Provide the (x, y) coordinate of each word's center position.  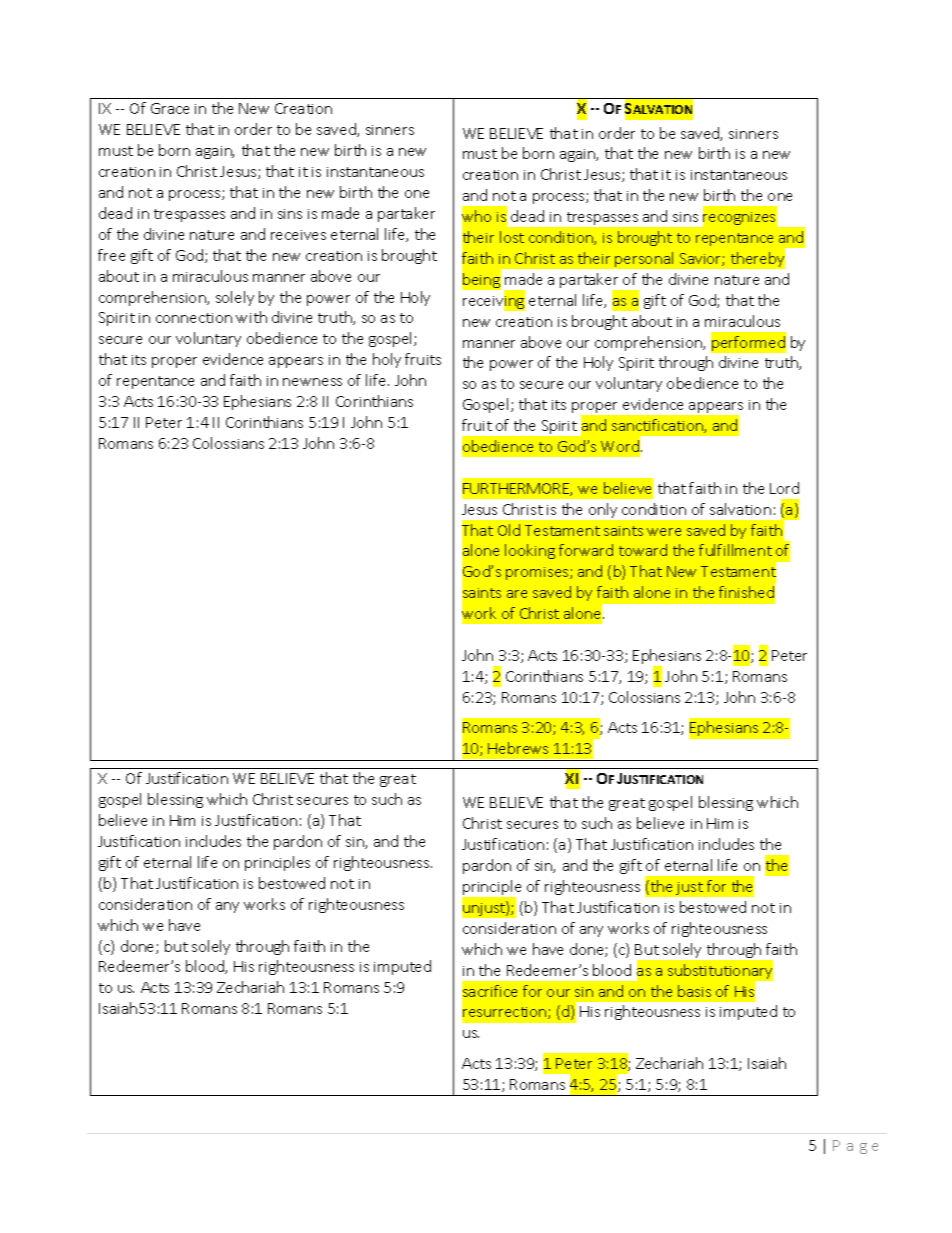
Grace (170, 108)
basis (694, 991)
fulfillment (735, 550)
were (664, 532)
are (517, 594)
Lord (784, 488)
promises (538, 573)
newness (312, 382)
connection (194, 318)
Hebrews (518, 748)
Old (509, 530)
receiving (494, 302)
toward (643, 550)
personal (644, 259)
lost (512, 237)
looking (530, 551)
